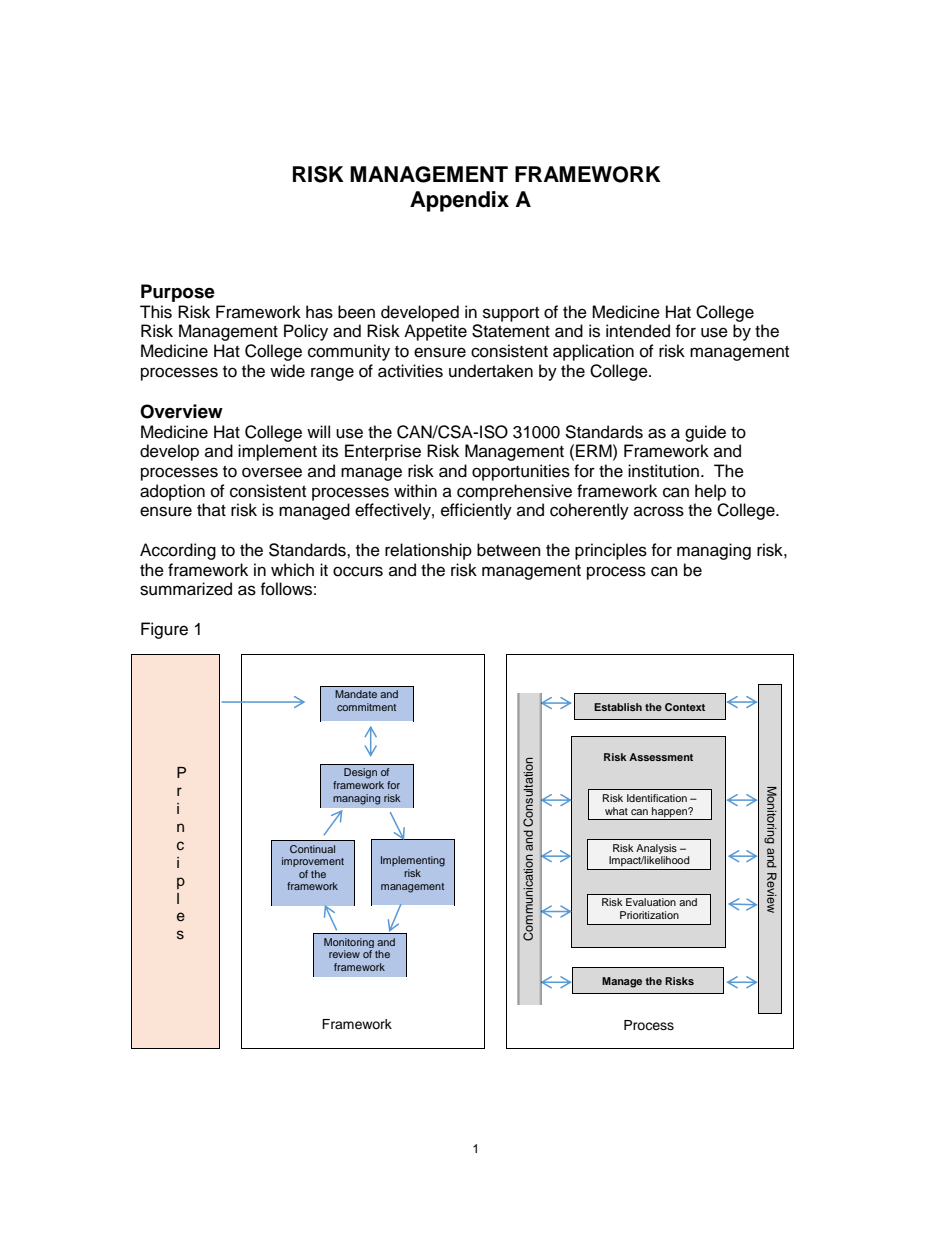 Image resolution: width=952 pixels, height=1233 pixels. Describe the element at coordinates (651, 902) in the screenshot. I see `Evaluation` at that location.
